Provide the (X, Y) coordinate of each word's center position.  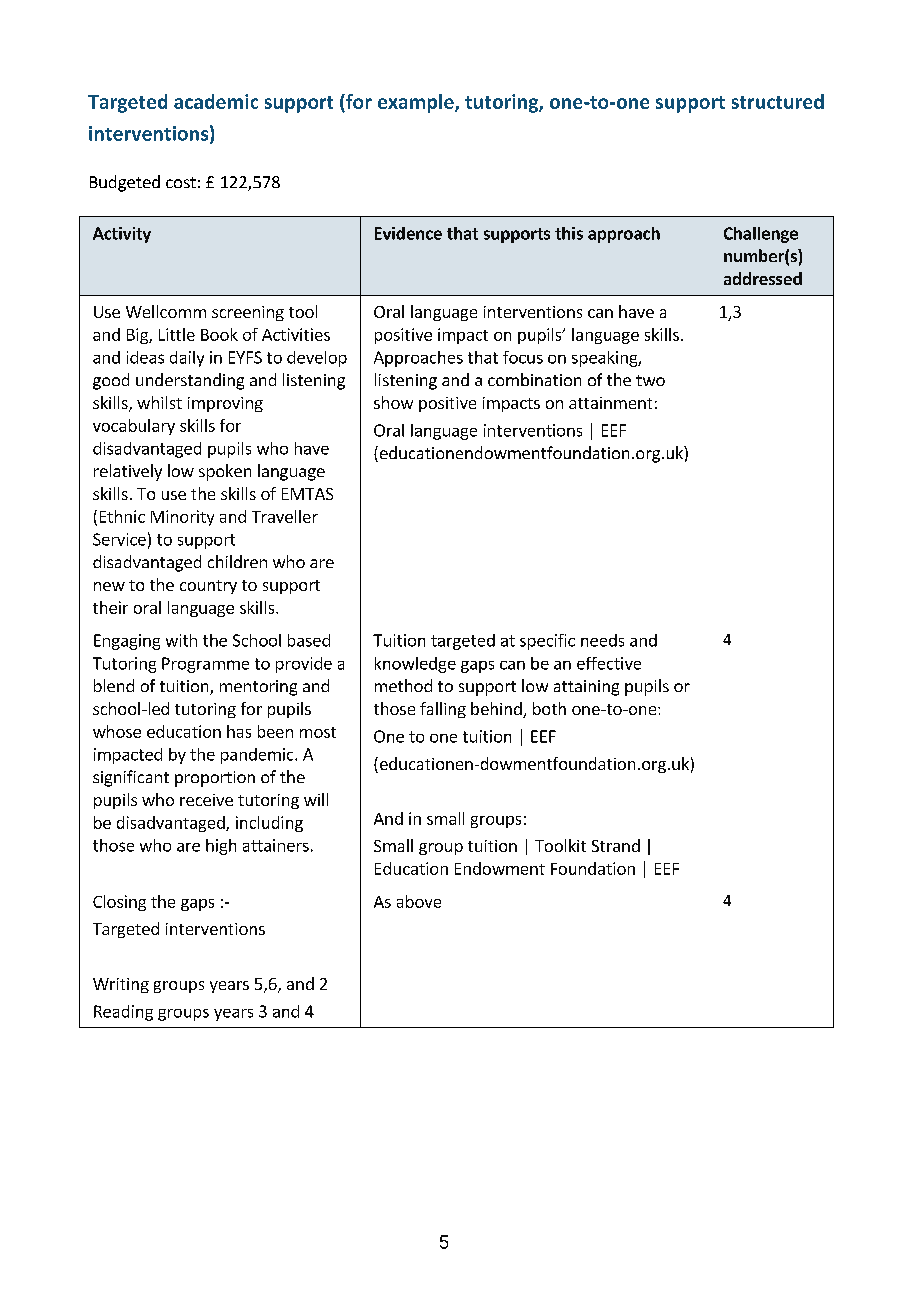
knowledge (415, 665)
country (208, 587)
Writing (121, 985)
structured (778, 101)
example (417, 103)
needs (602, 640)
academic (216, 101)
